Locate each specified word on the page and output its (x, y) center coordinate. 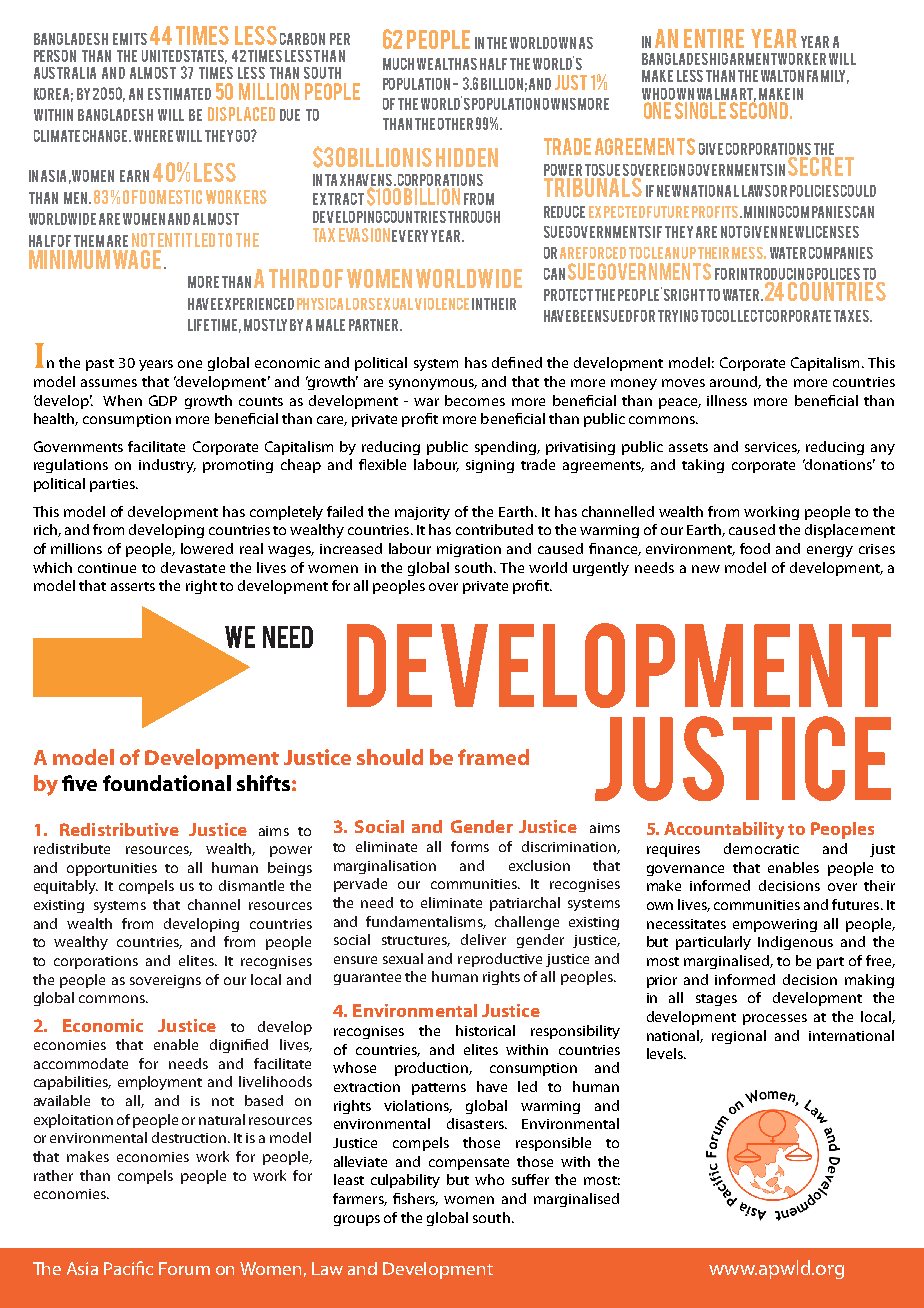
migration (469, 550)
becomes (475, 400)
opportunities (112, 869)
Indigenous (795, 943)
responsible (553, 1144)
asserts (133, 586)
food (755, 548)
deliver (483, 939)
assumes (109, 383)
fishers (415, 1199)
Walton (782, 76)
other (455, 124)
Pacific (128, 1268)
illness (727, 400)
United (162, 56)
